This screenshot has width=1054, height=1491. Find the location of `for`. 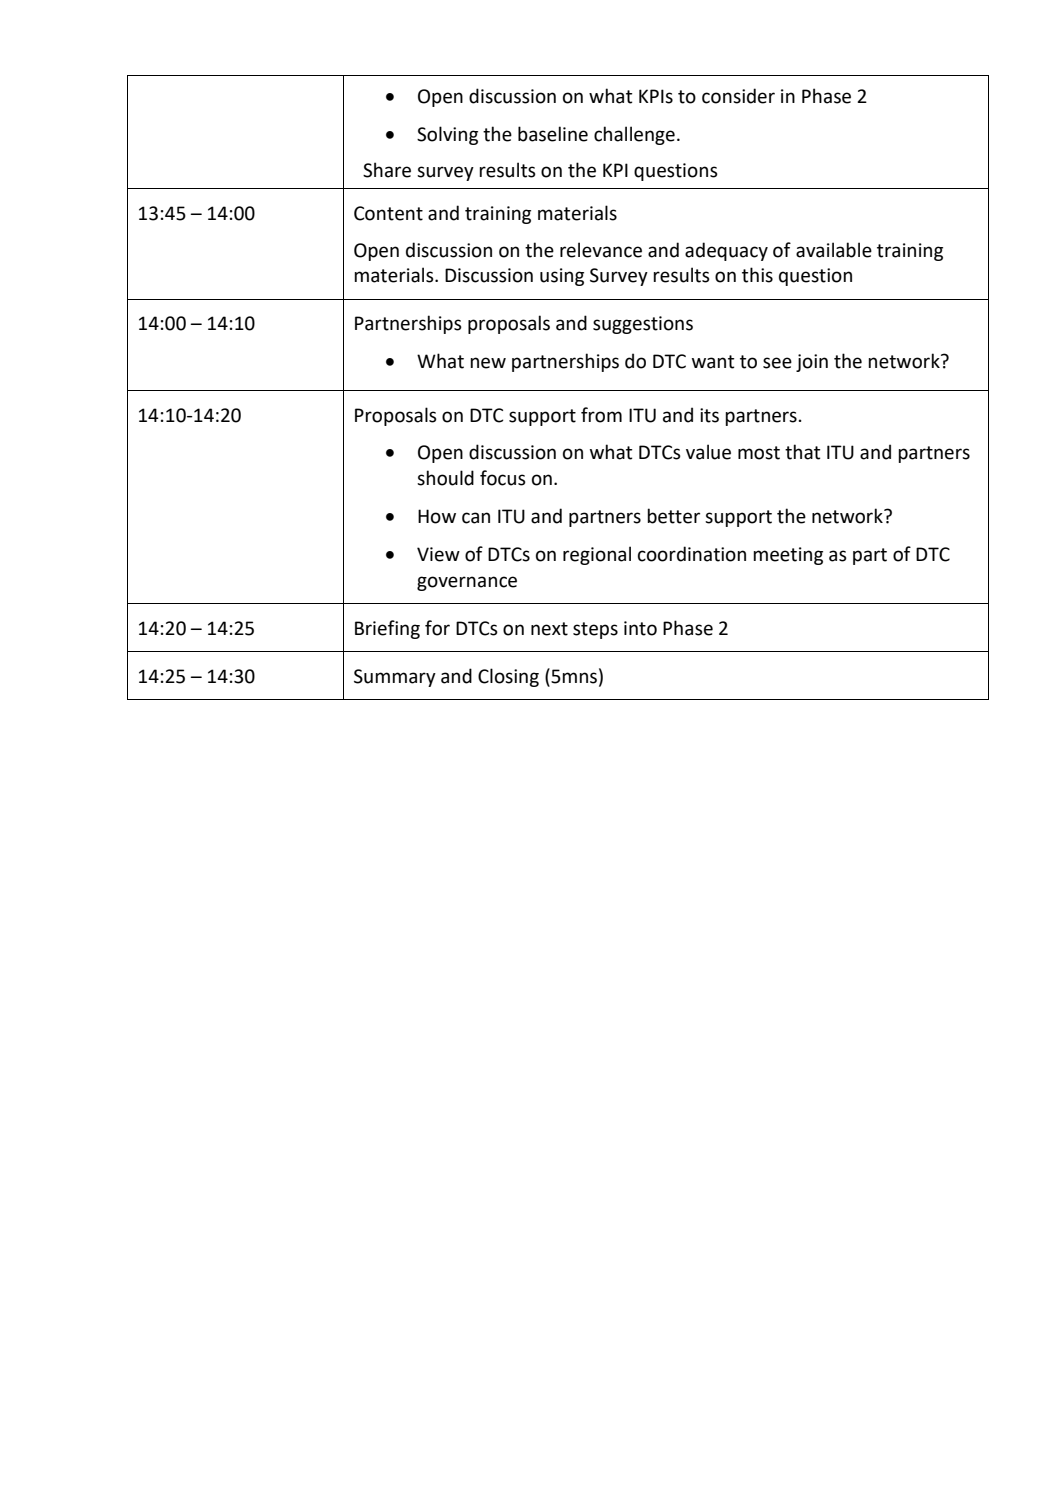

for is located at coordinates (437, 628).
